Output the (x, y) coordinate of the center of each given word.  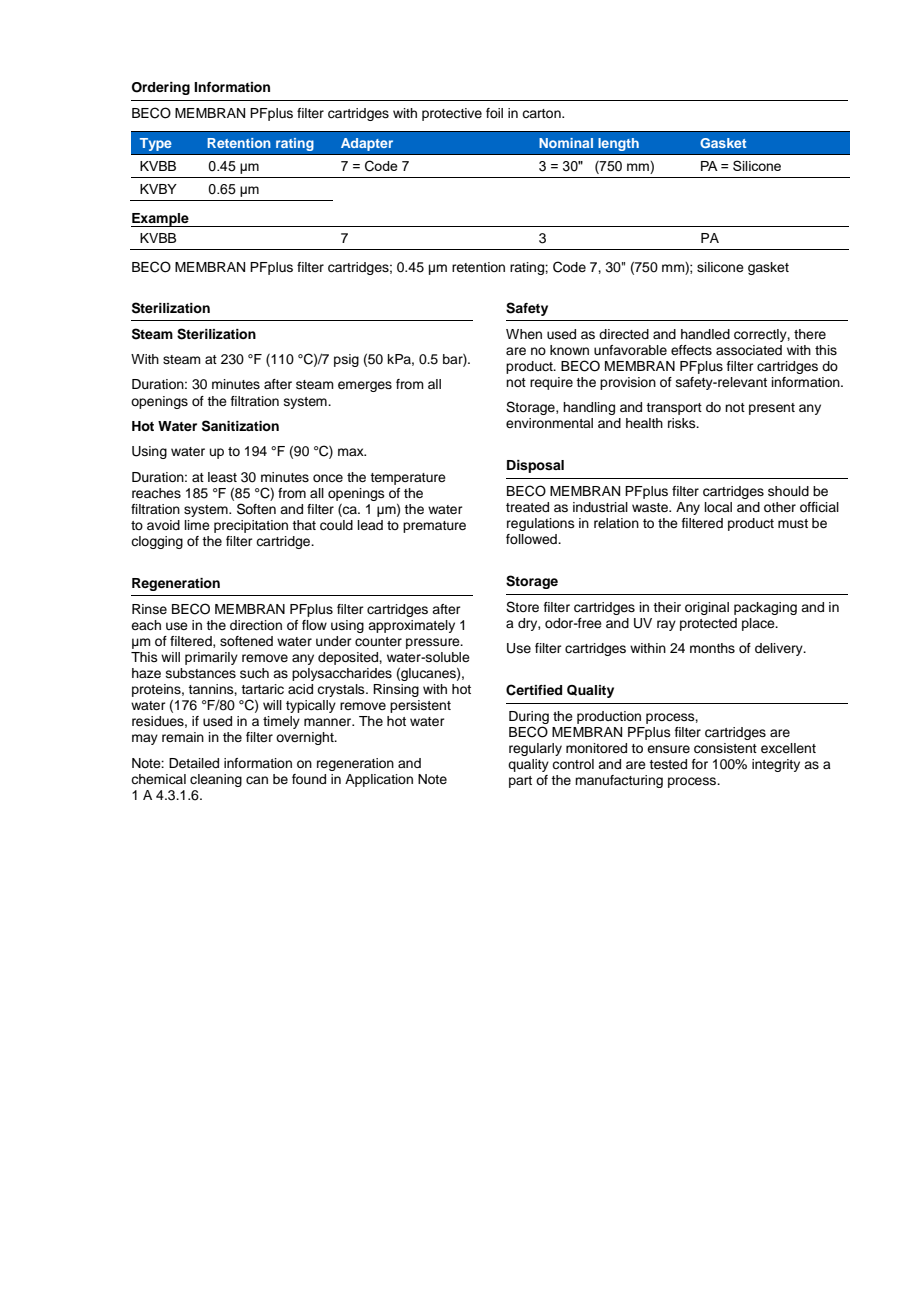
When (524, 334)
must (793, 523)
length (618, 144)
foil (494, 113)
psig (346, 360)
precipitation (251, 526)
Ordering (161, 88)
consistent (725, 748)
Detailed (194, 763)
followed (532, 539)
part (520, 782)
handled (705, 334)
